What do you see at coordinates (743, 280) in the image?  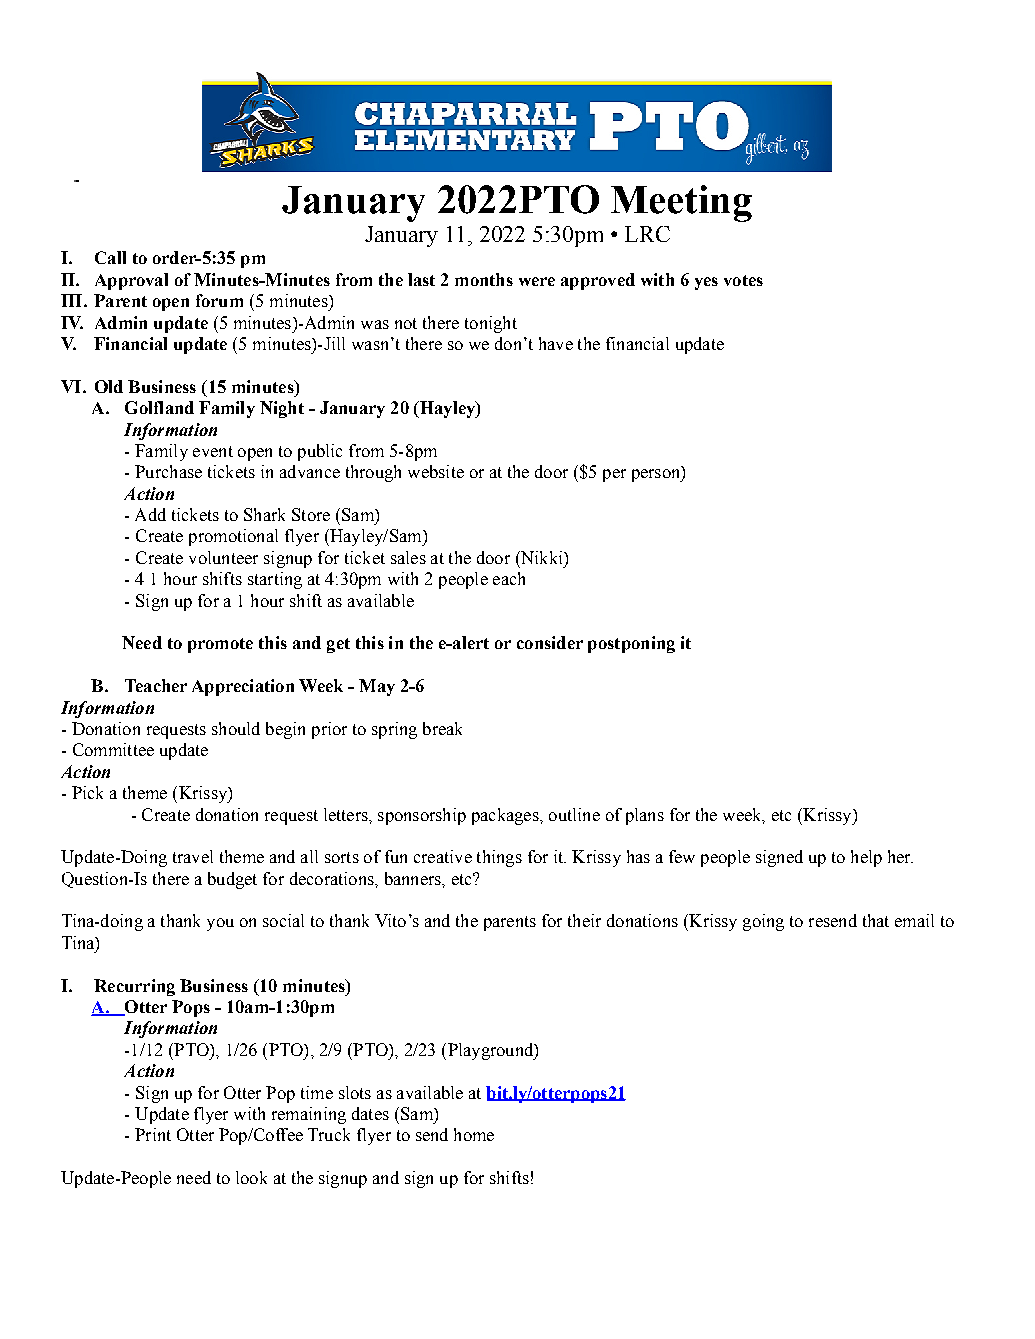 I see `votes` at bounding box center [743, 280].
